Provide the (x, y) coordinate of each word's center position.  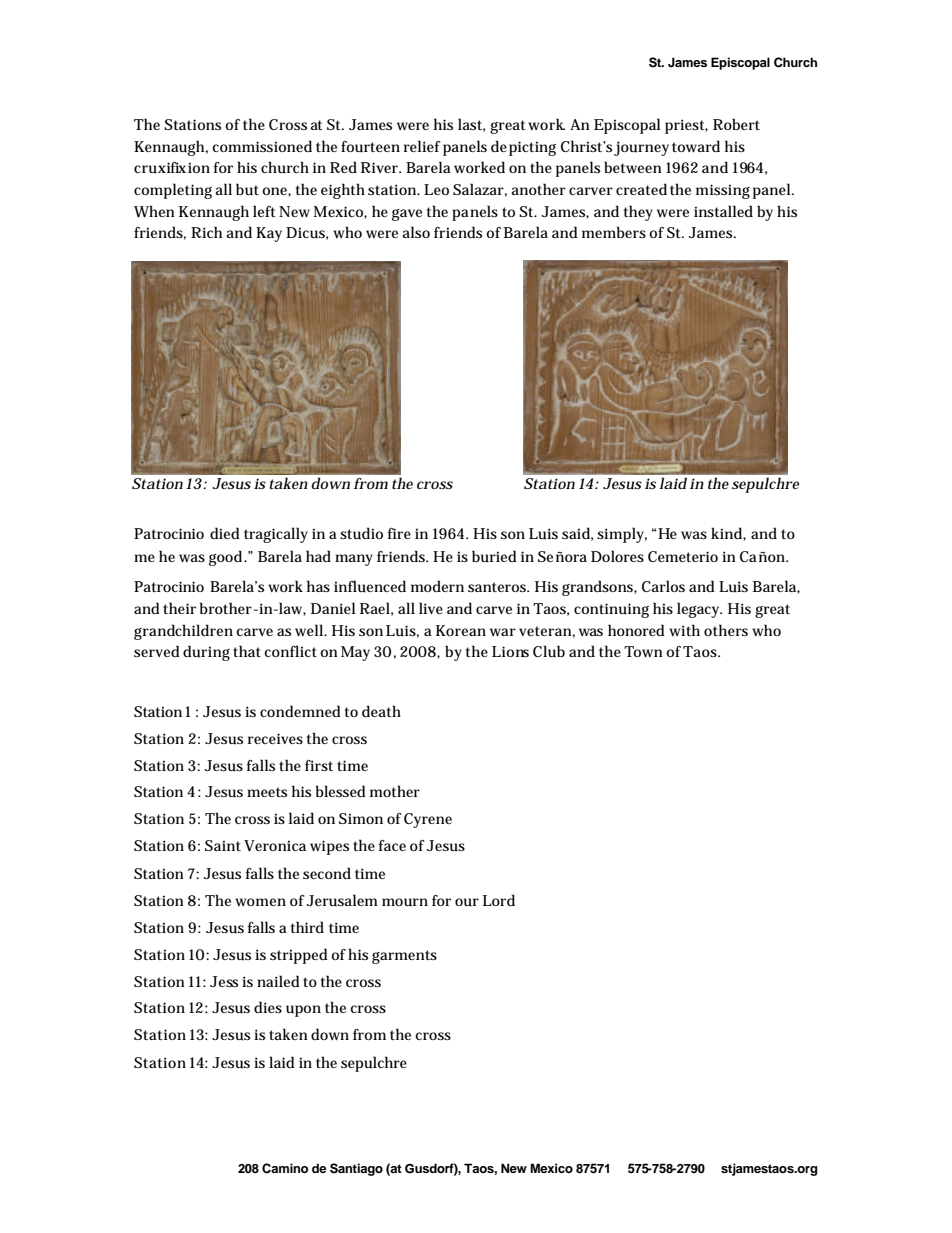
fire (399, 533)
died (225, 533)
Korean (461, 630)
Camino (285, 1168)
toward (696, 146)
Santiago (356, 1169)
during (206, 653)
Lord (499, 900)
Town (643, 651)
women (260, 902)
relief (422, 146)
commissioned (262, 146)
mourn (405, 902)
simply (622, 535)
